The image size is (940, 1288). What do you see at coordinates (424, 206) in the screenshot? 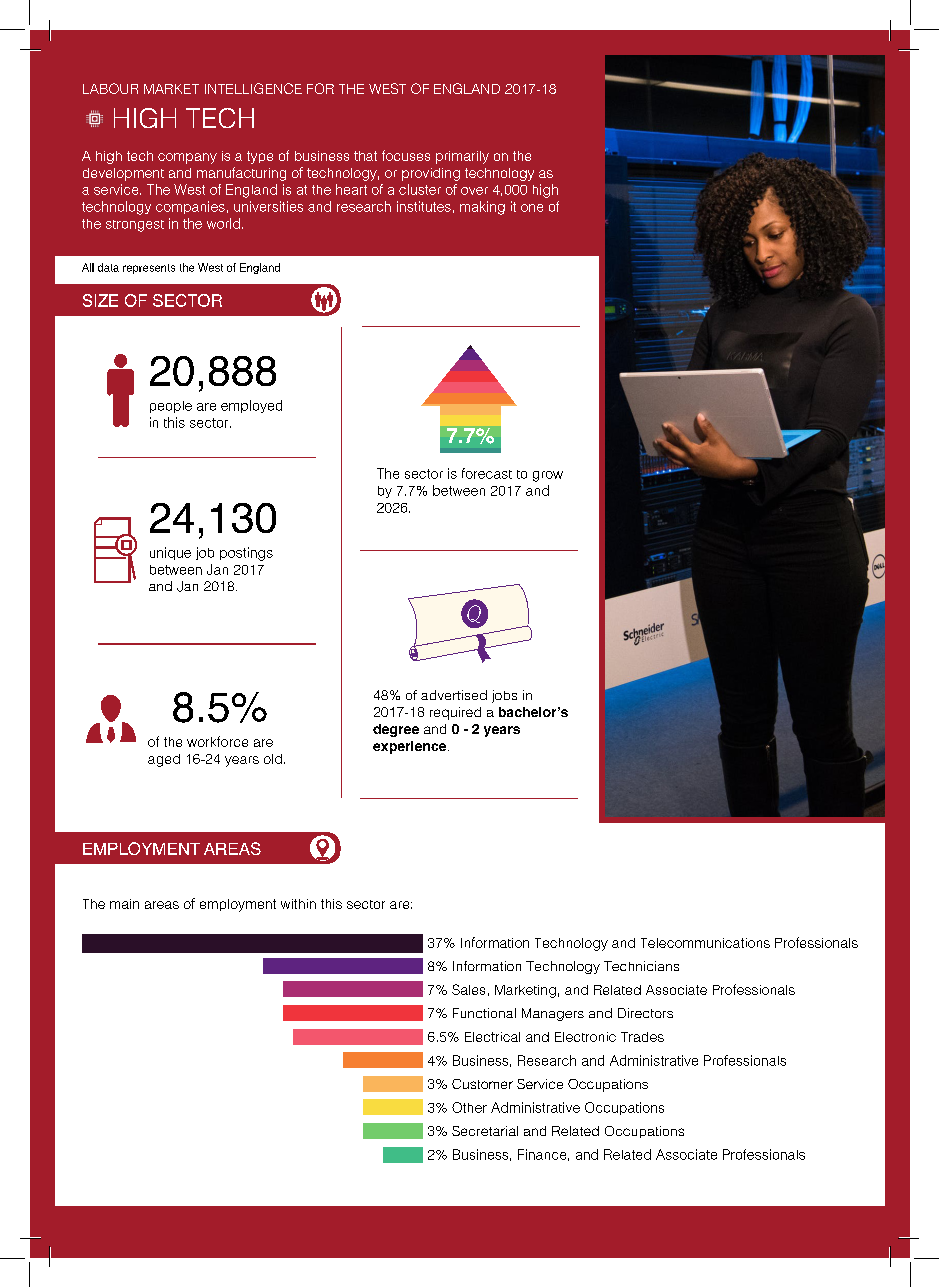
I see `institutes` at bounding box center [424, 206].
